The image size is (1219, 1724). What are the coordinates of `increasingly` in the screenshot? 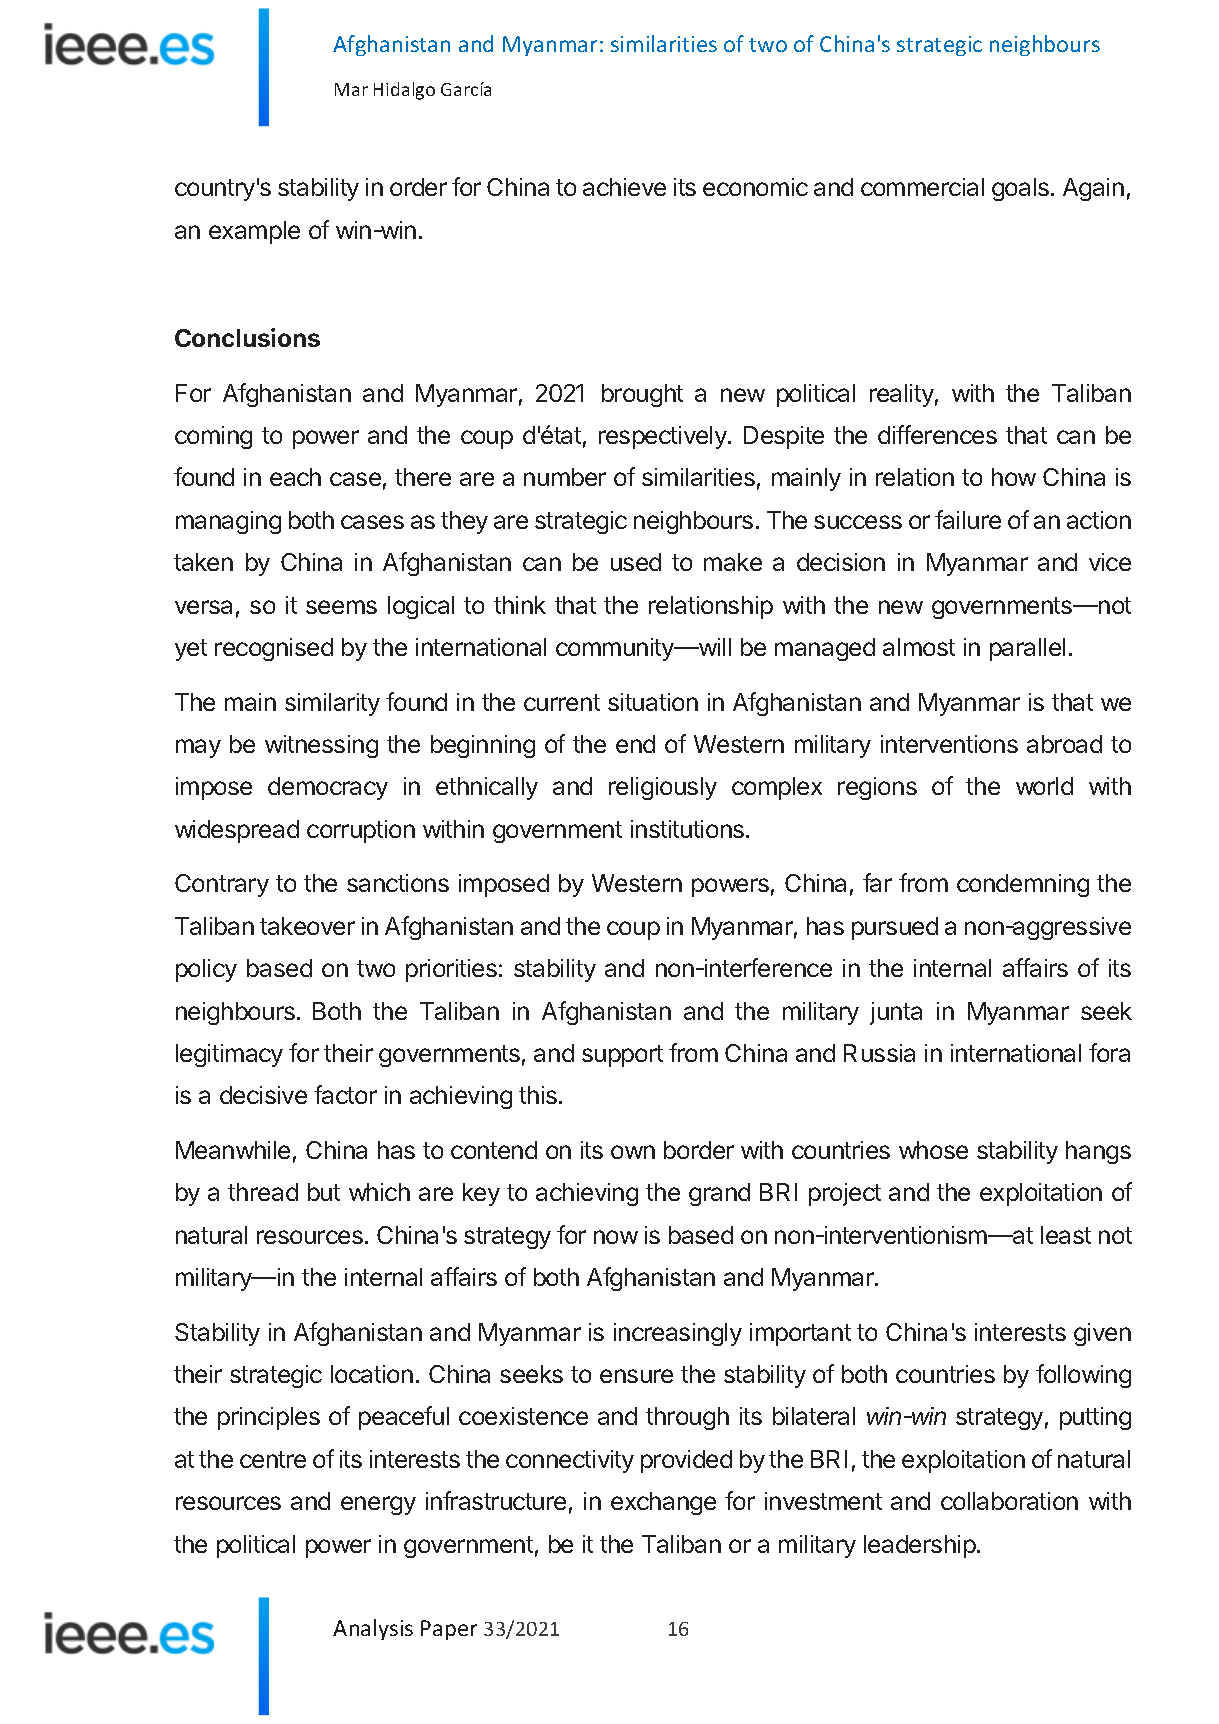 It's located at (678, 1334).
